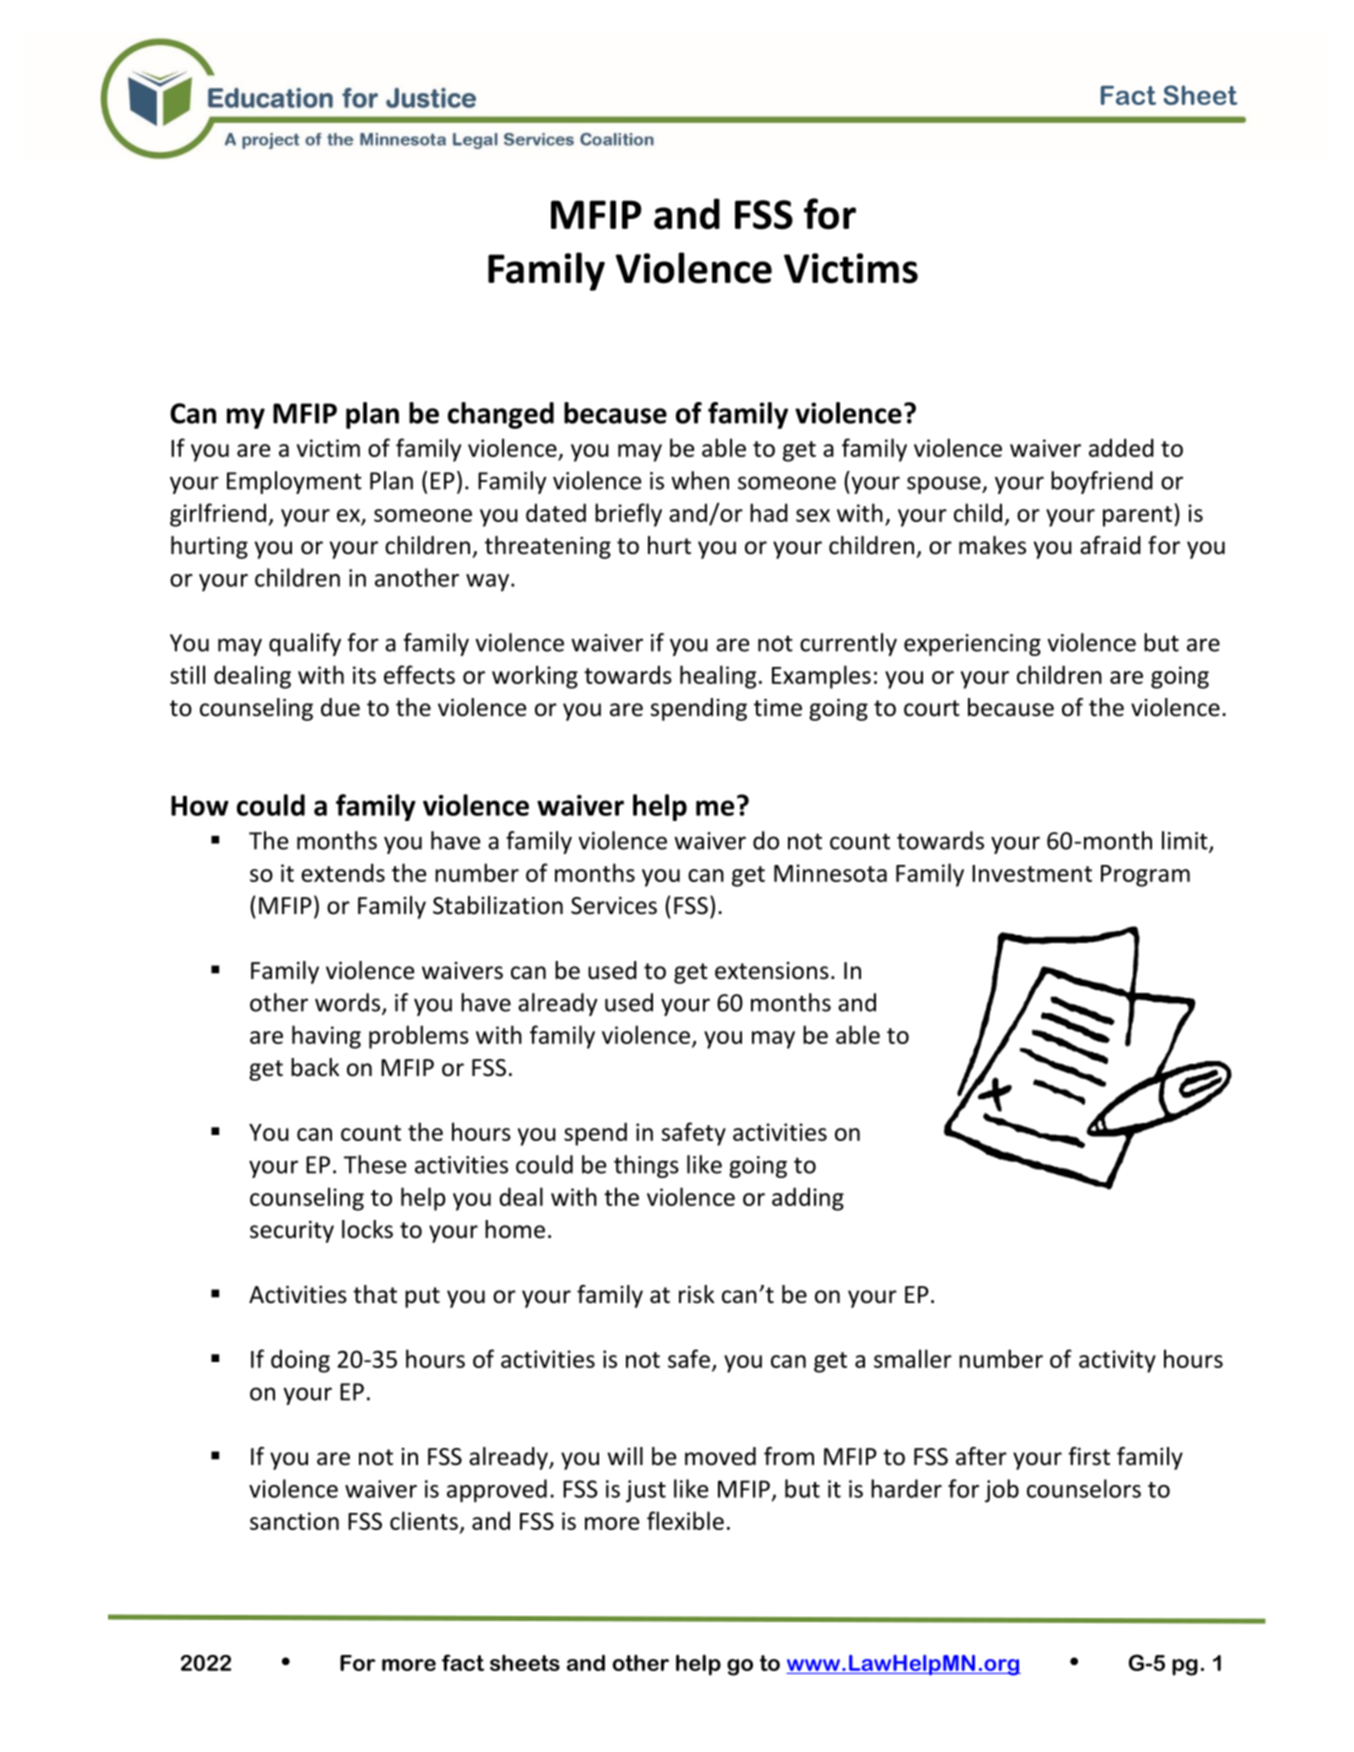  What do you see at coordinates (294, 482) in the image?
I see `Employment` at bounding box center [294, 482].
